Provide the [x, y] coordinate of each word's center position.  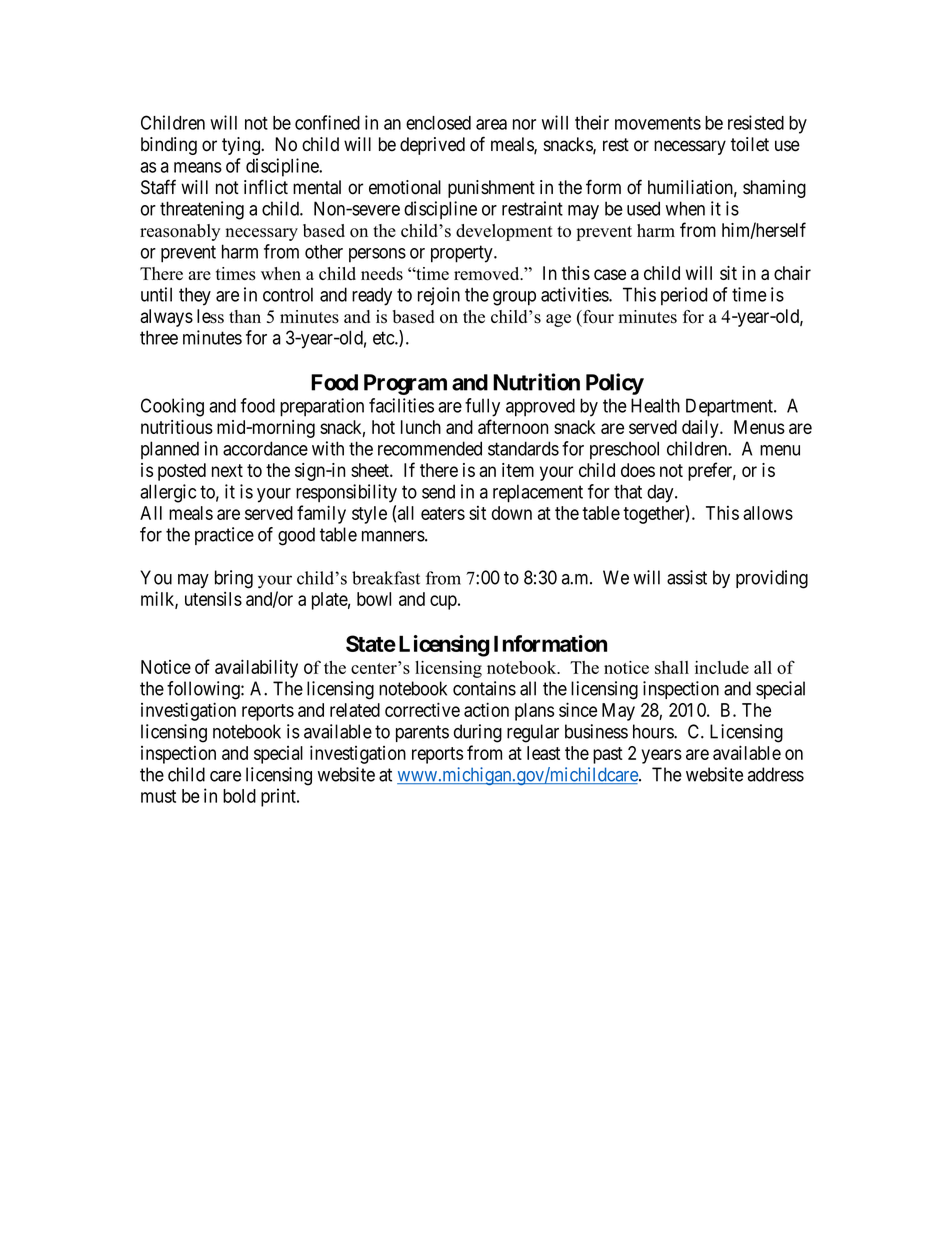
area [491, 124]
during [478, 733]
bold [239, 796]
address [776, 774]
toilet [750, 144]
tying [242, 146]
